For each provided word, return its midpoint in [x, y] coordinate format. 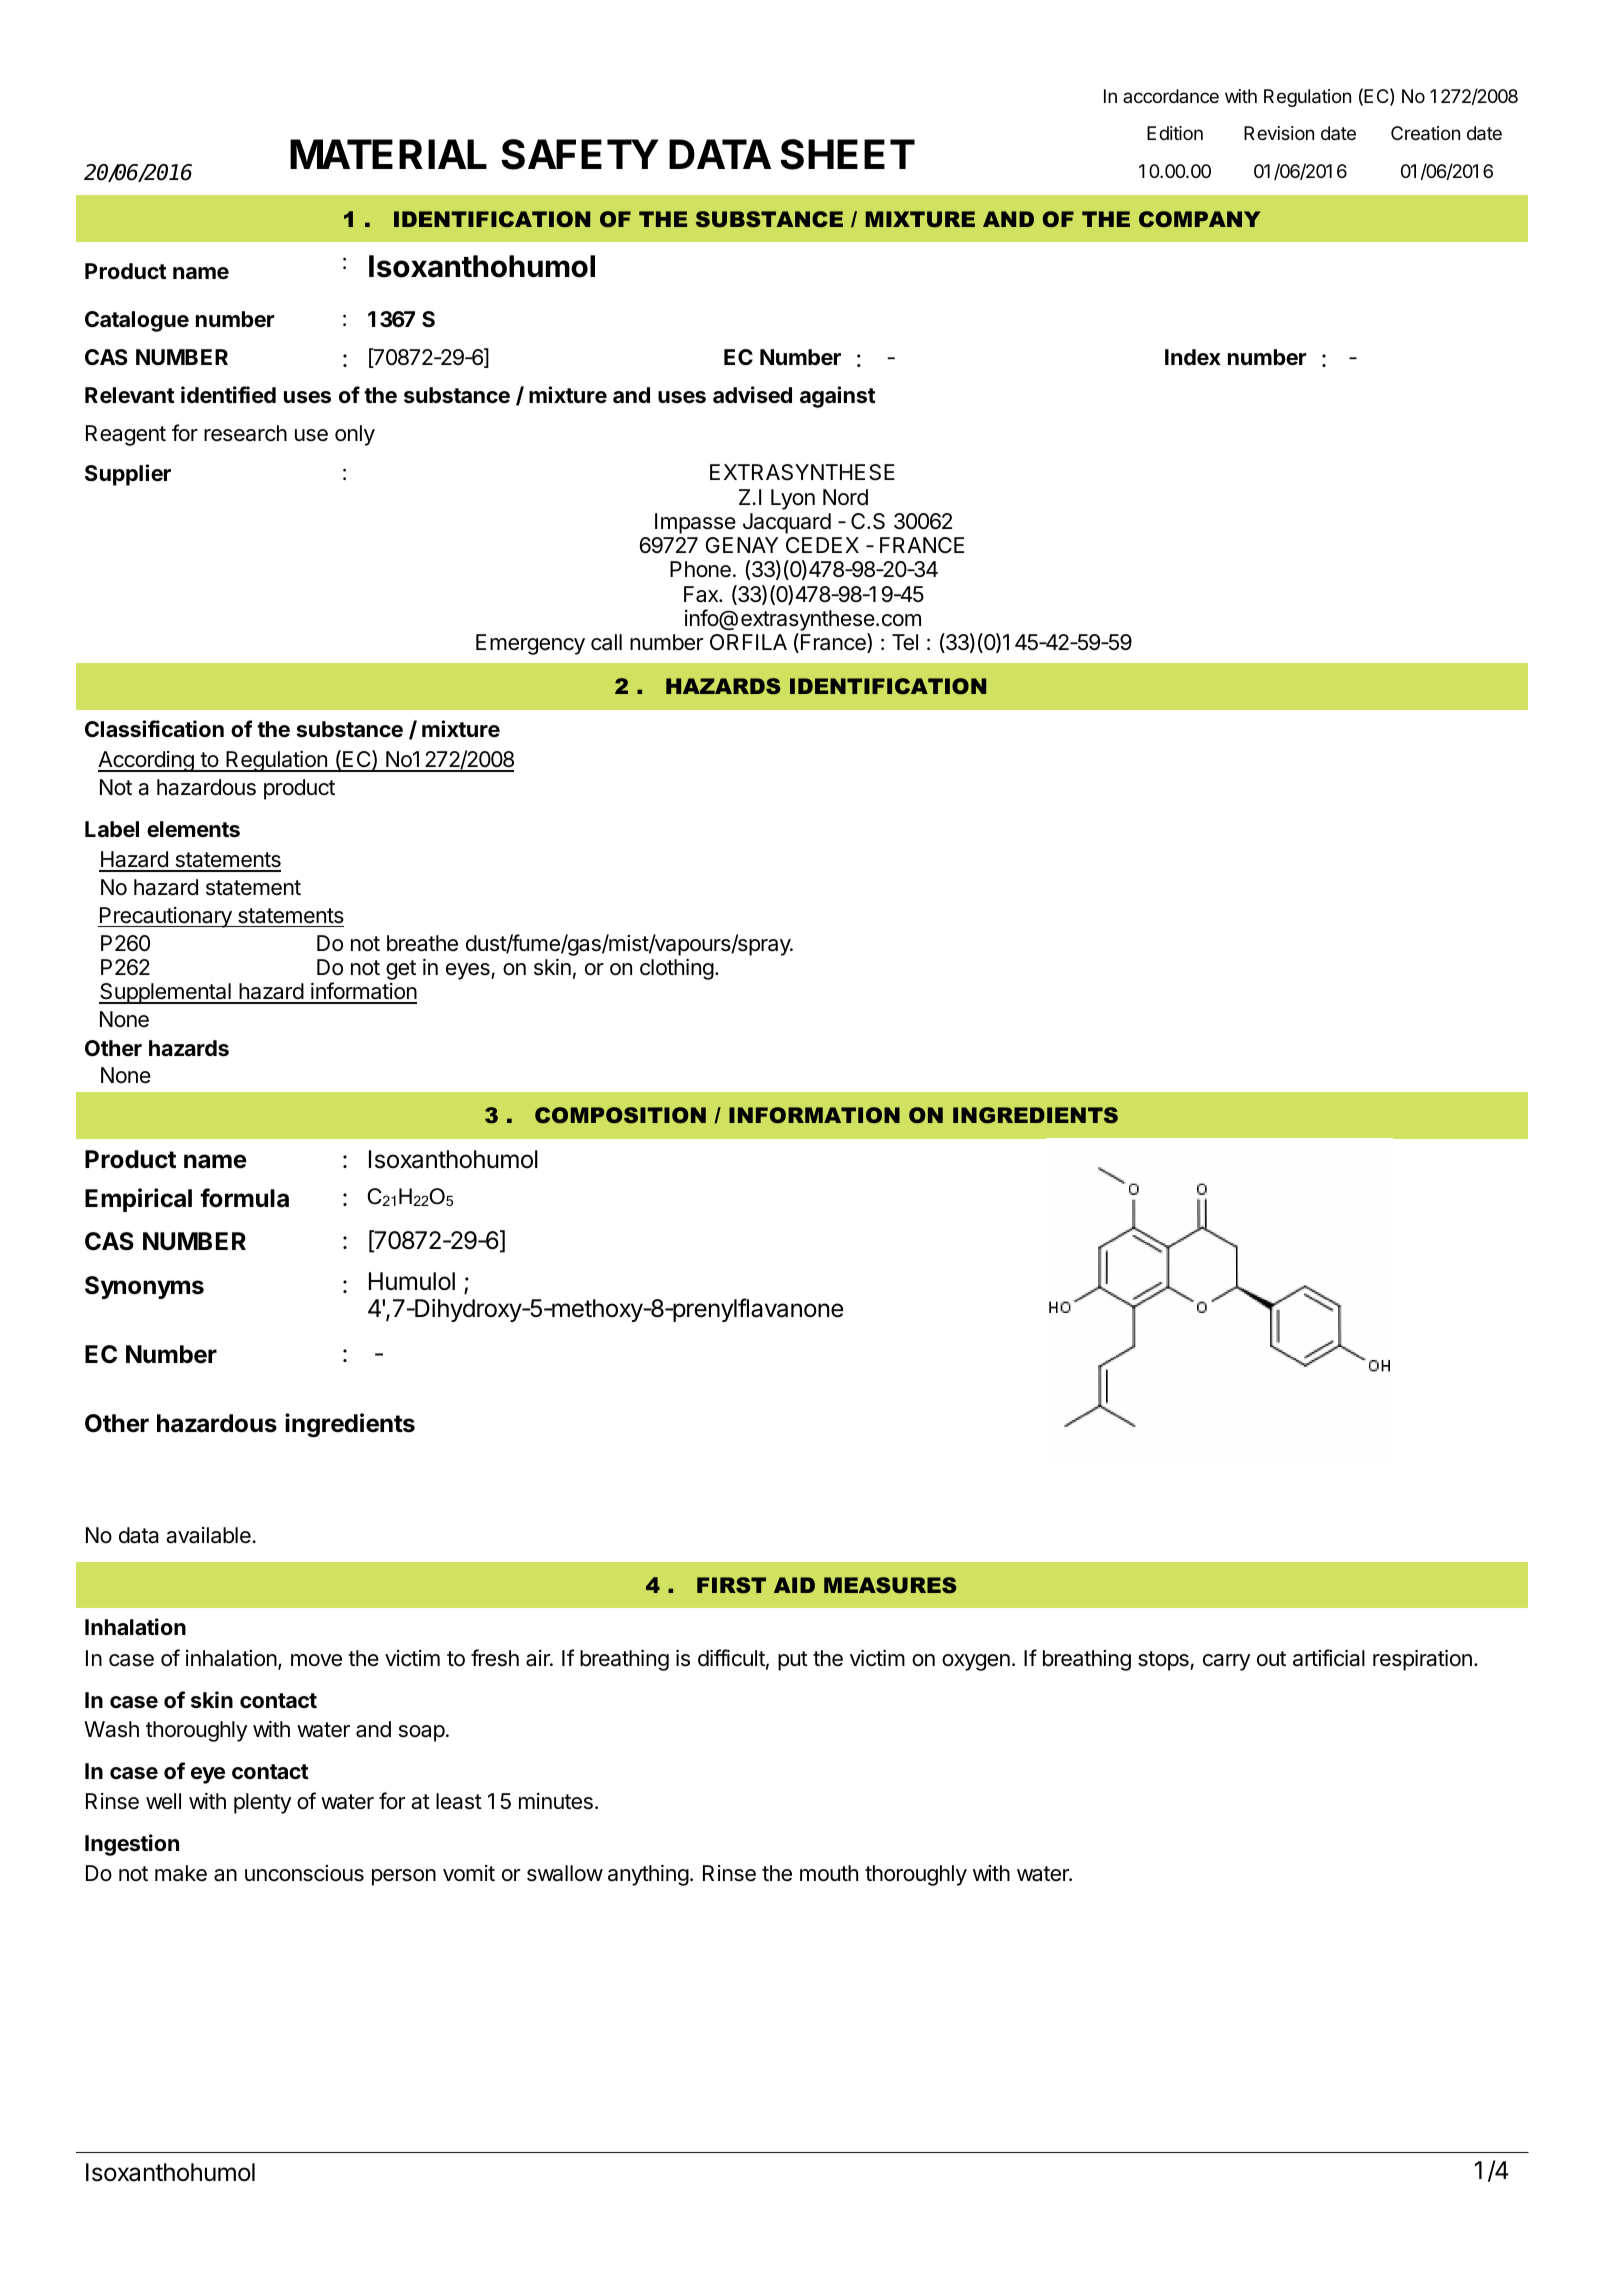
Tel [905, 642]
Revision [1279, 133]
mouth [829, 1873]
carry [1226, 1662]
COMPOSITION [620, 1115]
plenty [262, 1803]
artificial [1329, 1658]
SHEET [847, 154]
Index [1193, 357]
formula [244, 1198]
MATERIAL [388, 154]
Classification [154, 729]
